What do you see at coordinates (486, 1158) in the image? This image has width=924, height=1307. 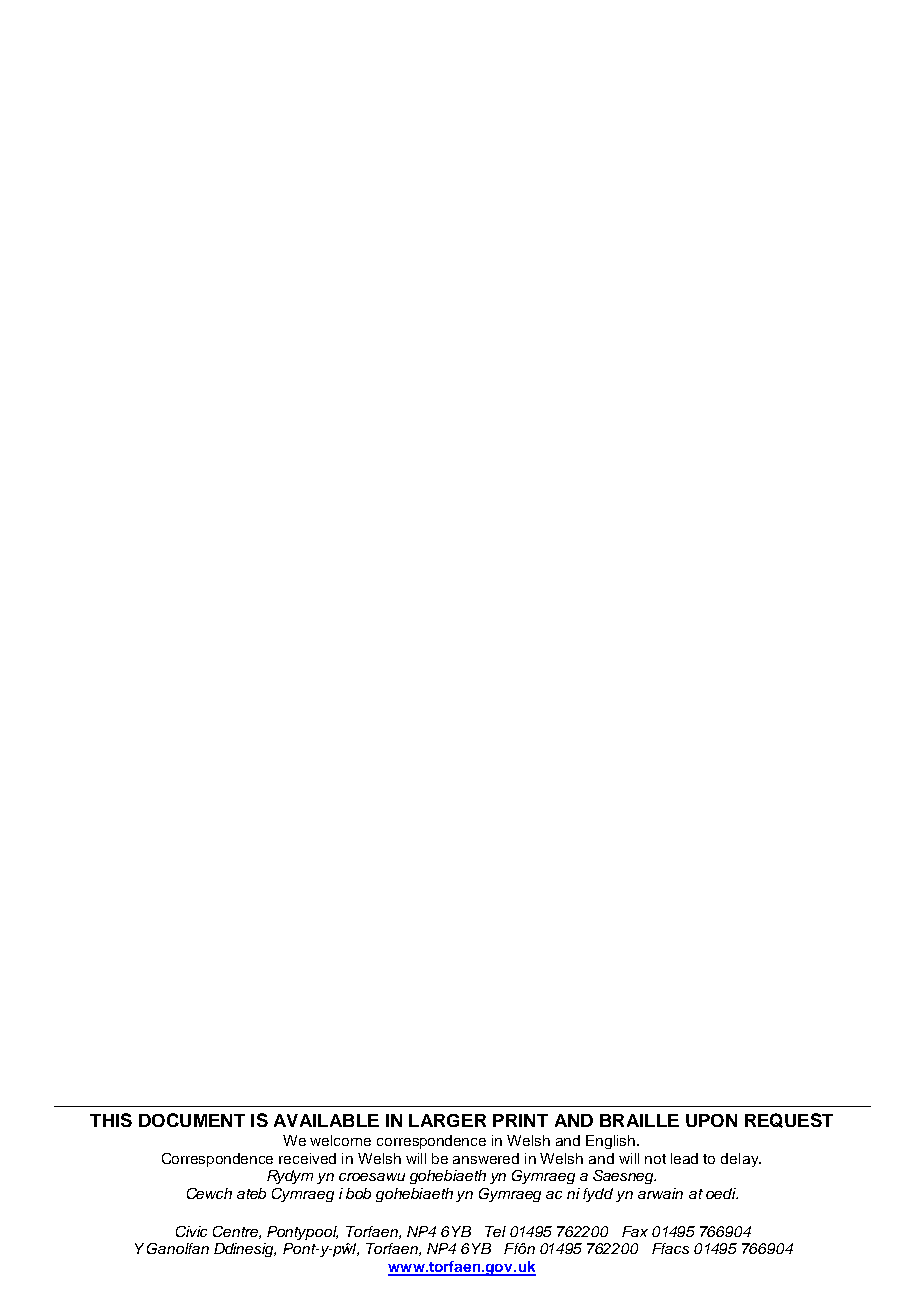 I see `answered` at bounding box center [486, 1158].
